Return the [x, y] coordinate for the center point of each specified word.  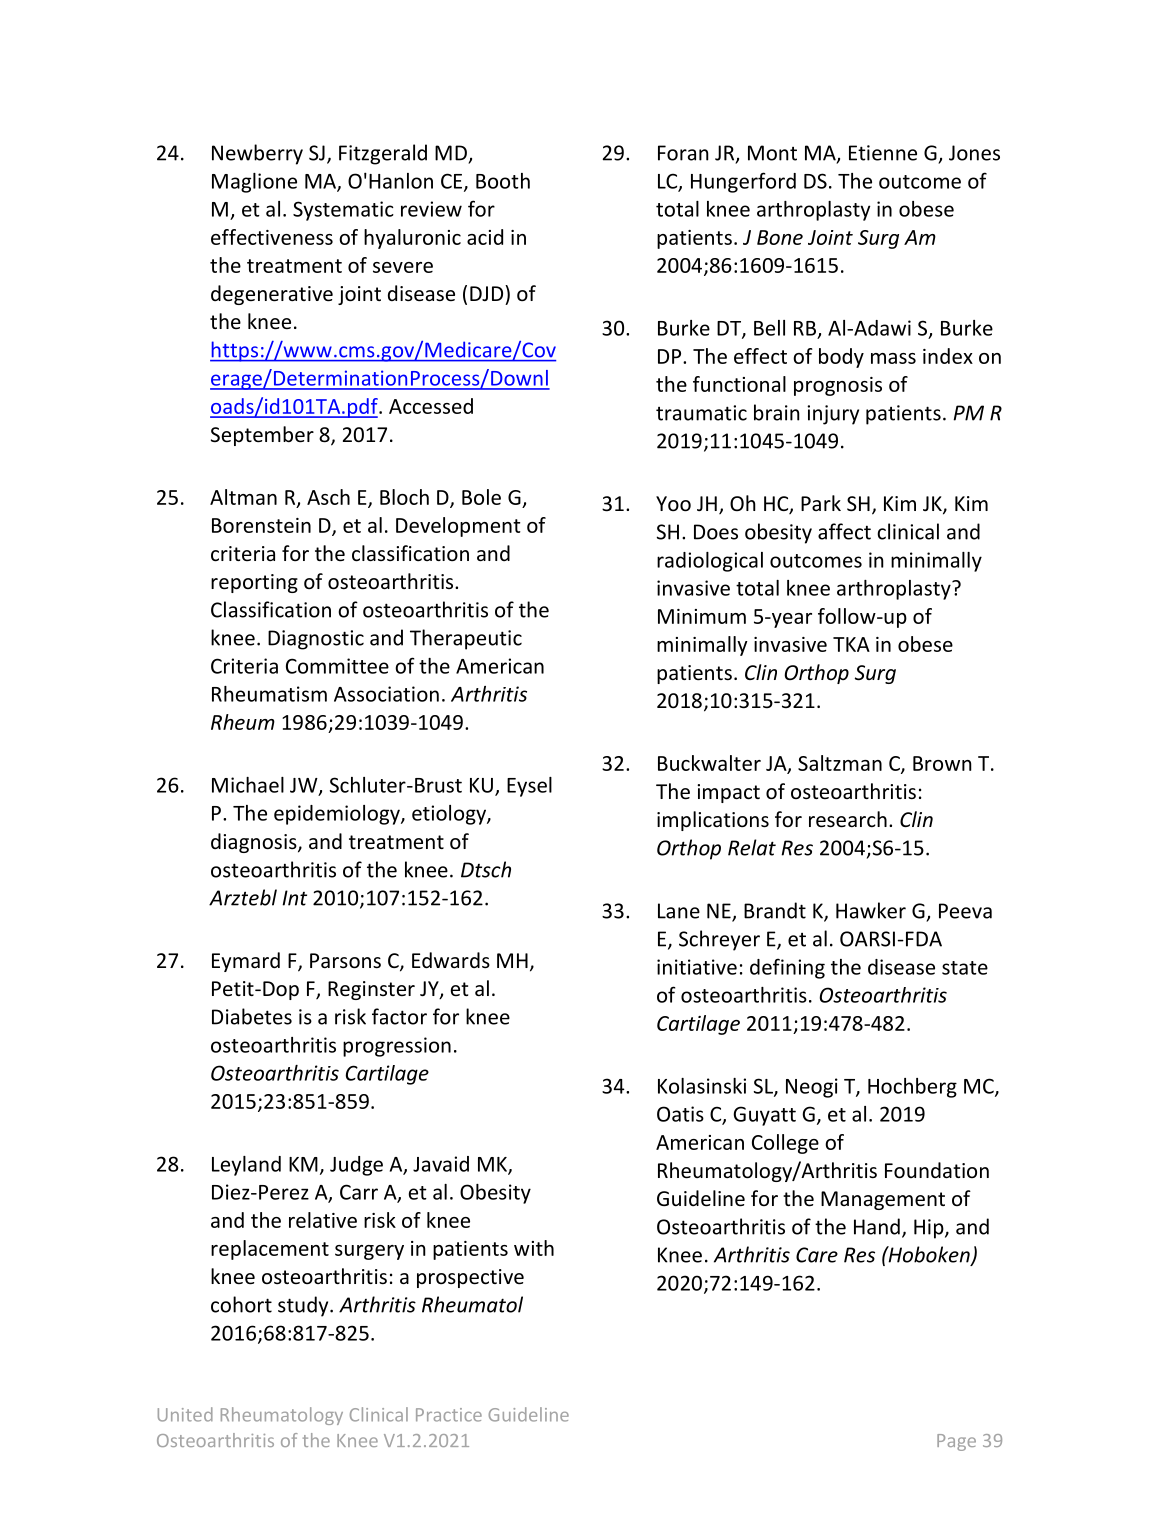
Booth [503, 181]
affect [844, 531]
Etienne [883, 153]
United [185, 1414]
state [965, 968]
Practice [449, 1415]
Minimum [702, 616]
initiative [697, 967]
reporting [254, 583]
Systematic [343, 211]
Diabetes [252, 1016]
